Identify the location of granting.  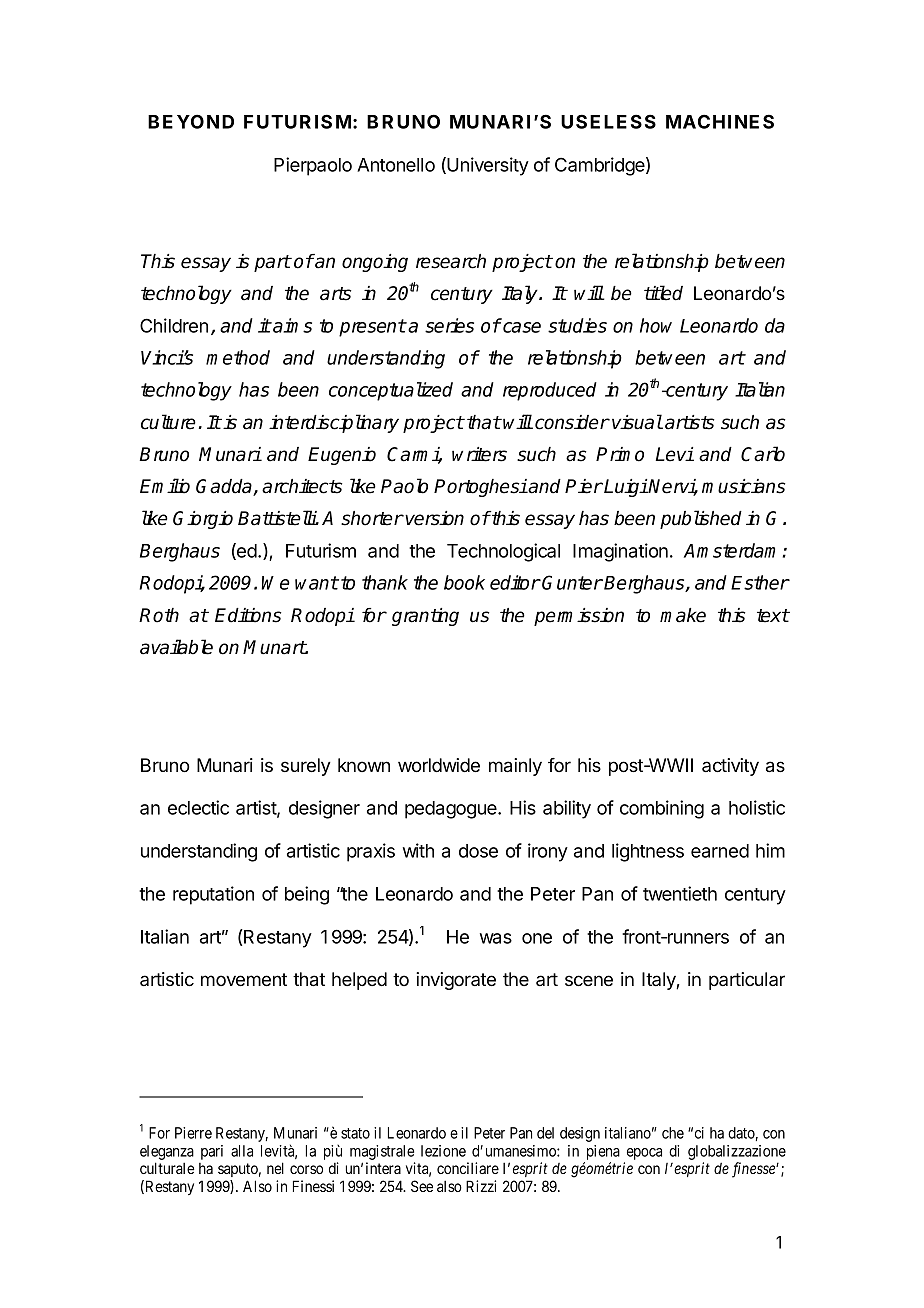
(425, 617).
